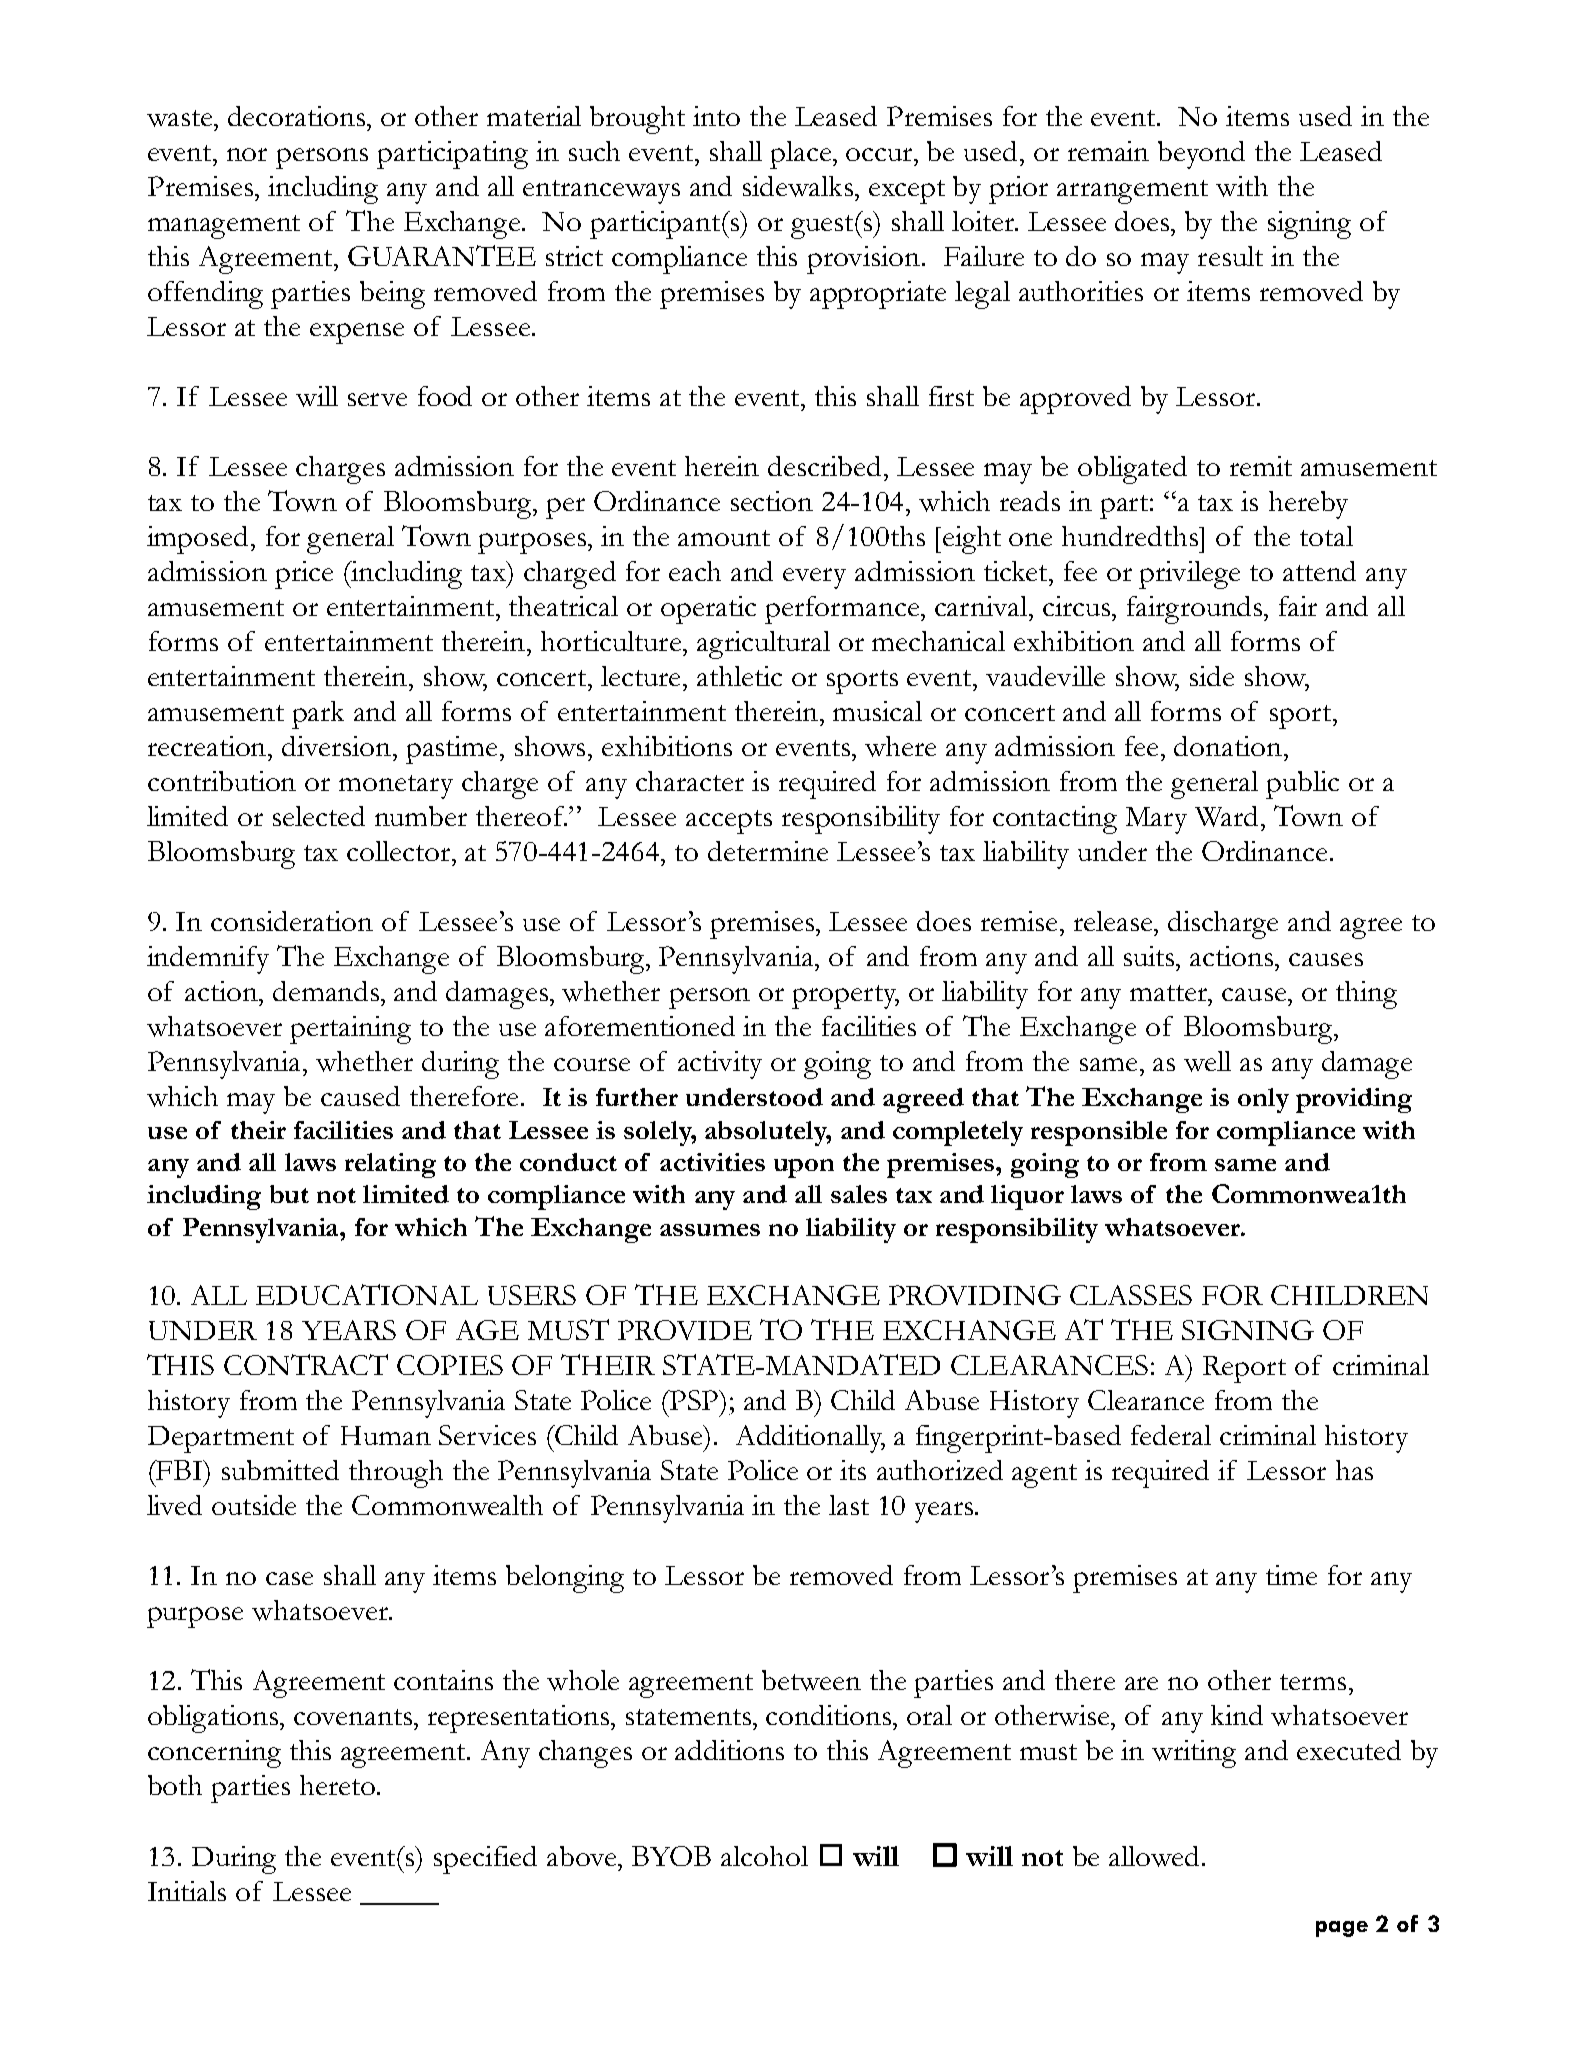 This screenshot has width=1587, height=2054. What do you see at coordinates (764, 1856) in the screenshot?
I see `alcohol` at bounding box center [764, 1856].
